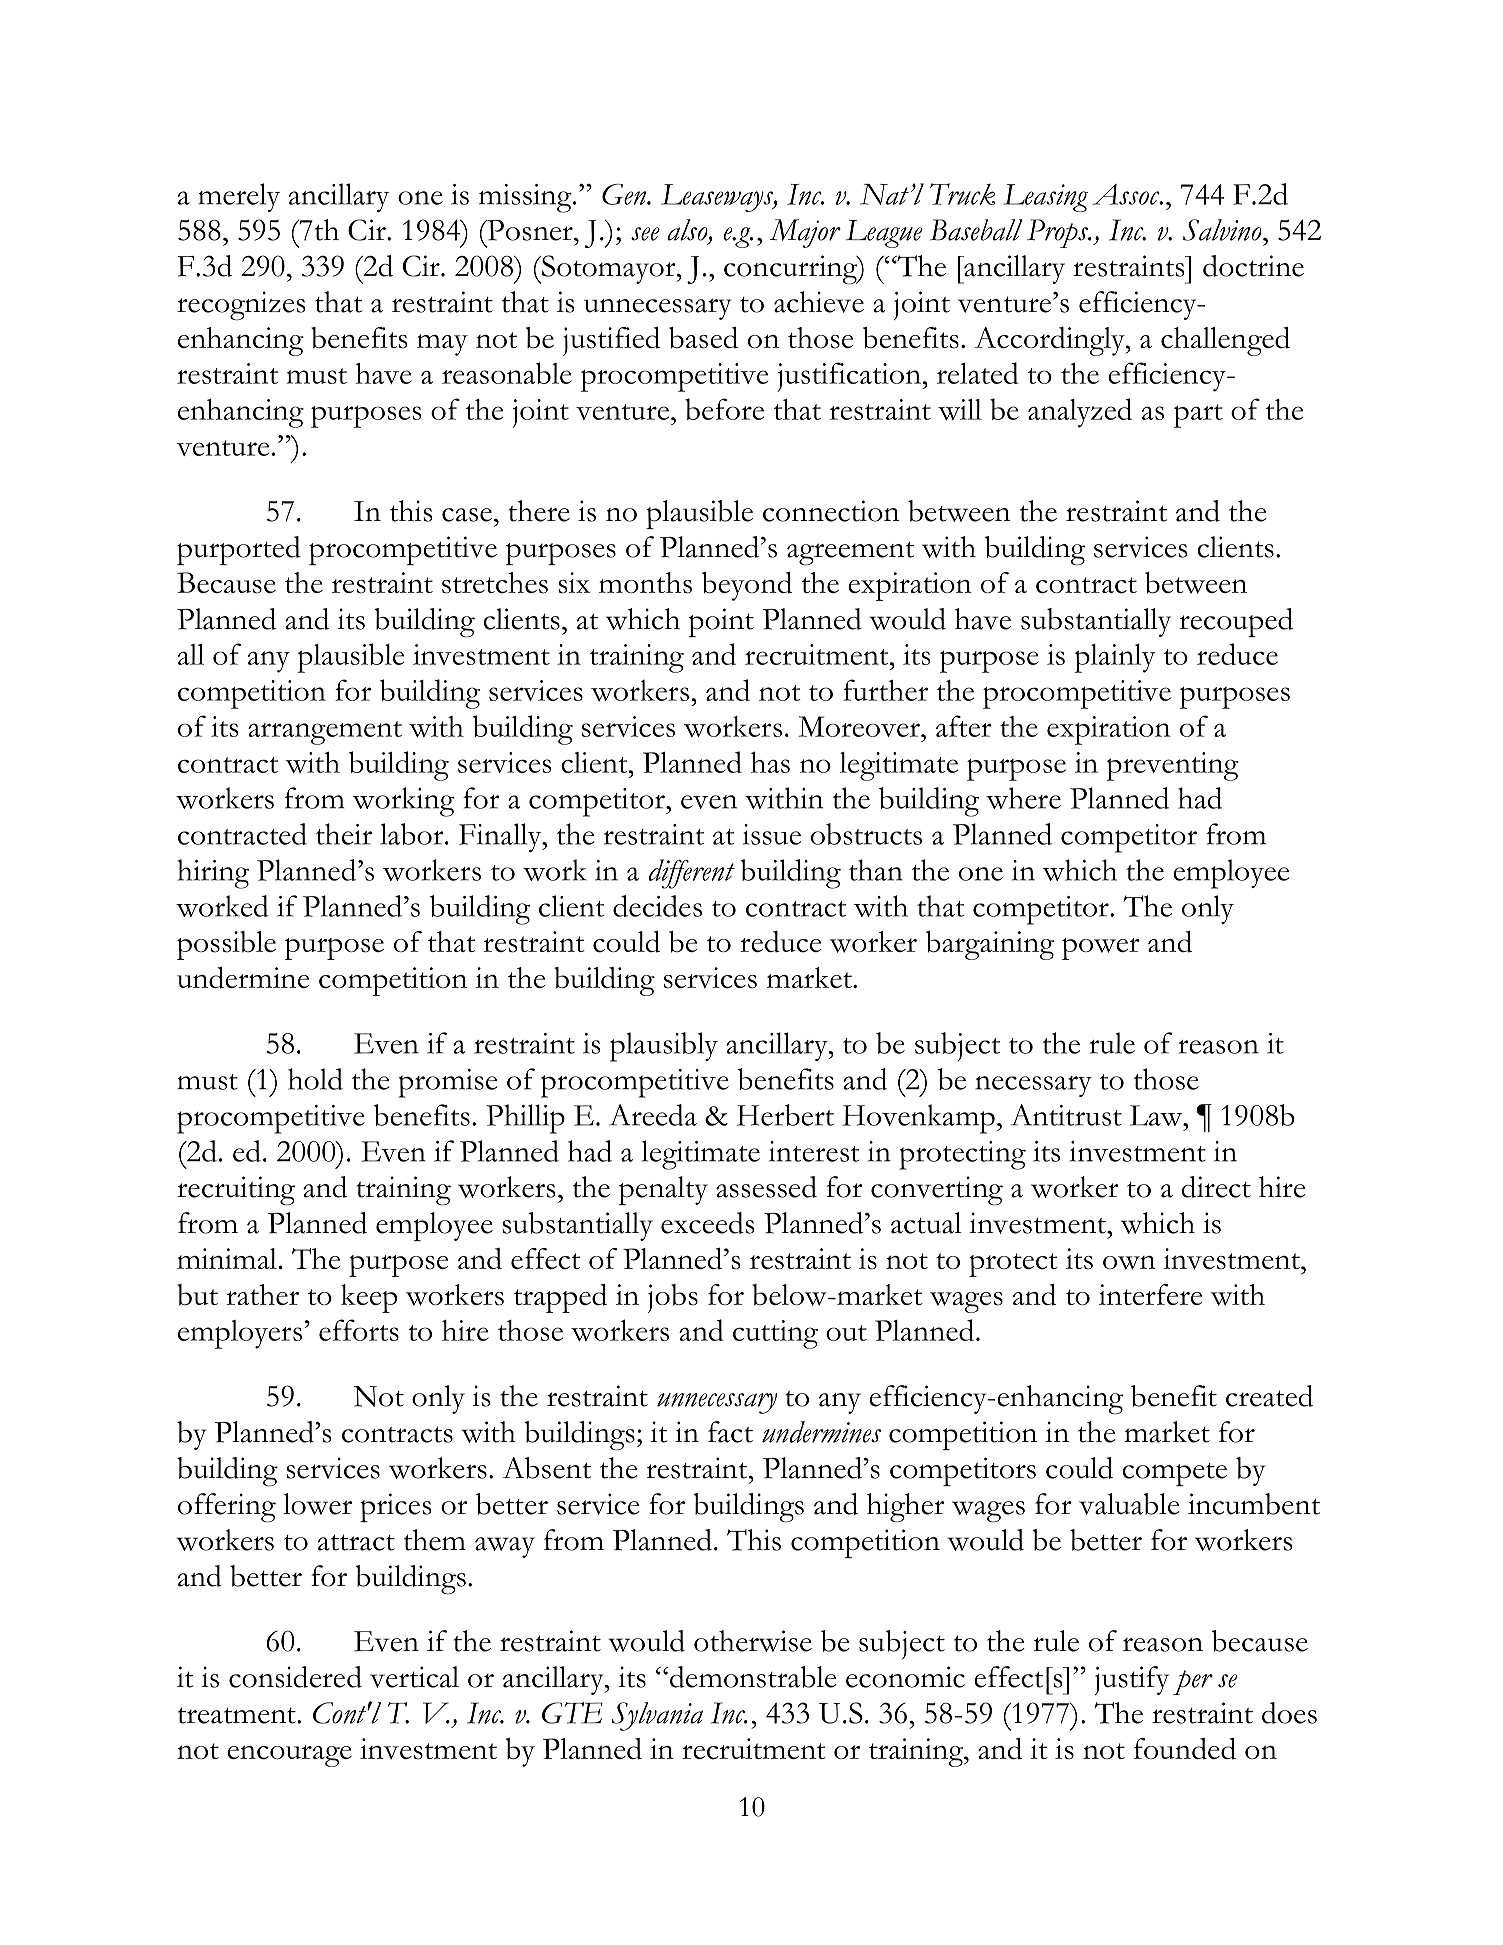  Describe the element at coordinates (1101, 949) in the screenshot. I see `power` at that location.
